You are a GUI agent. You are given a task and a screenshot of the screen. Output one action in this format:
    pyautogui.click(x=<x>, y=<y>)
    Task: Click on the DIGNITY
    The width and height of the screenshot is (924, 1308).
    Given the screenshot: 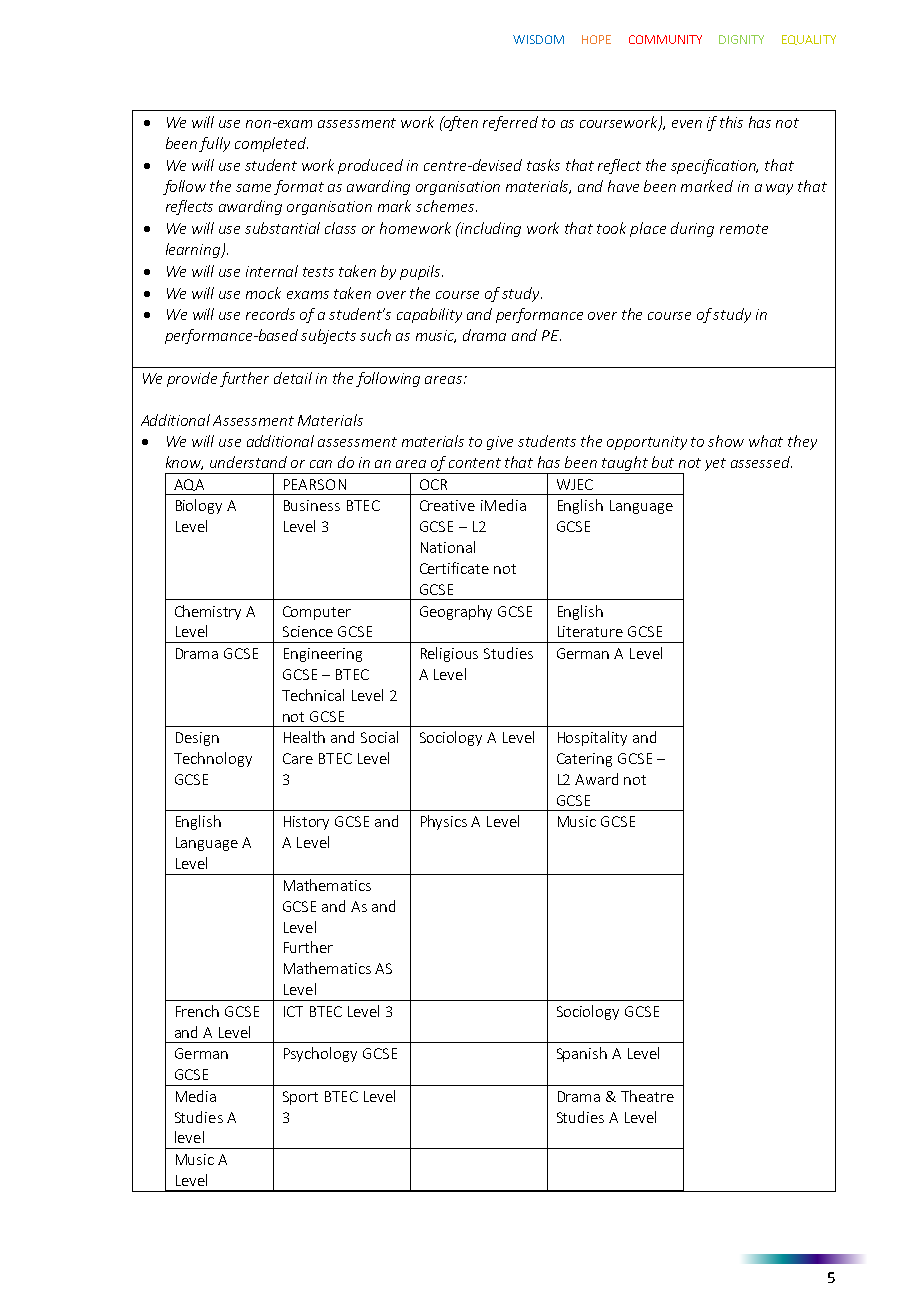 What is the action you would take?
    pyautogui.click(x=741, y=39)
